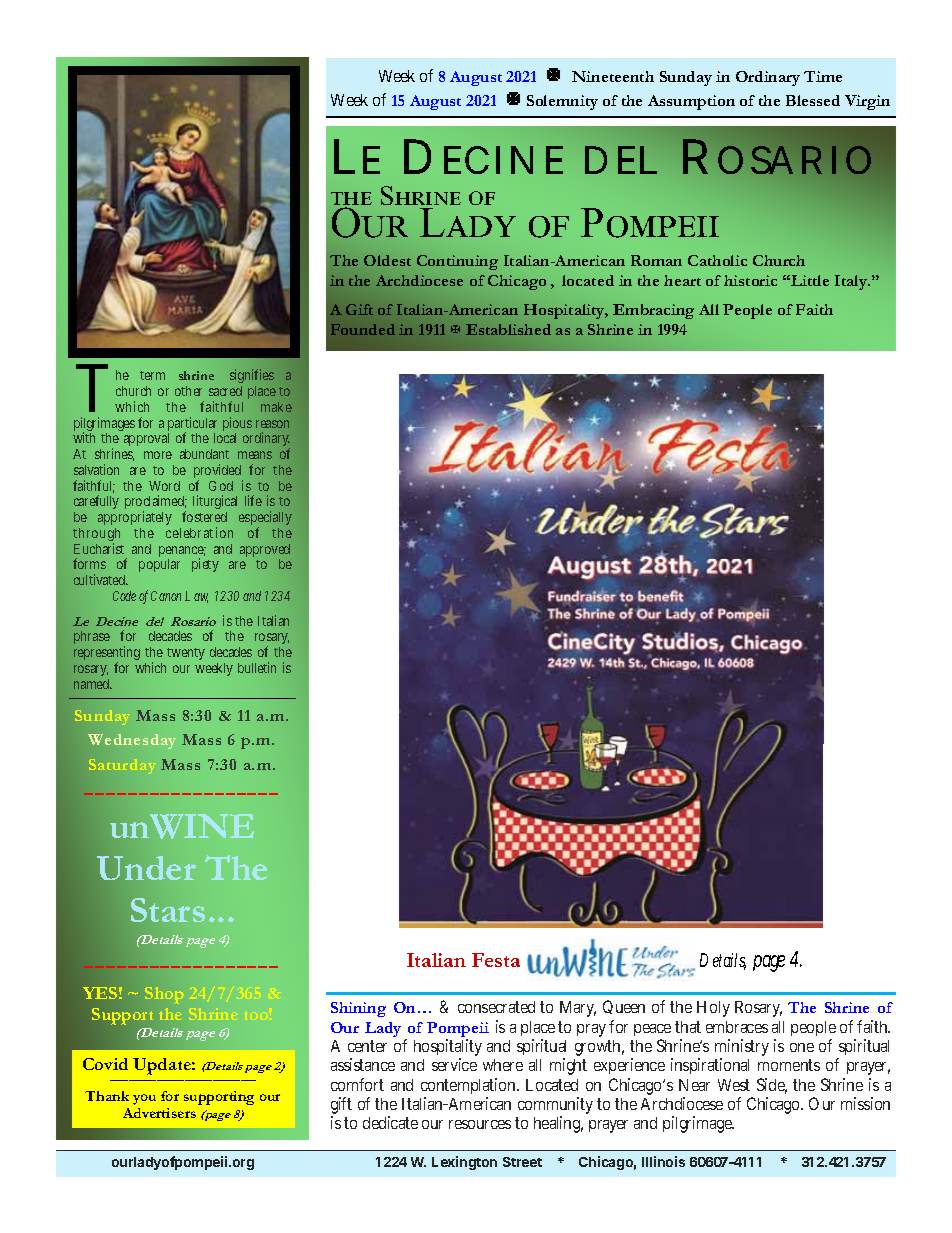  Describe the element at coordinates (159, 1113) in the screenshot. I see `Advertisers` at that location.
